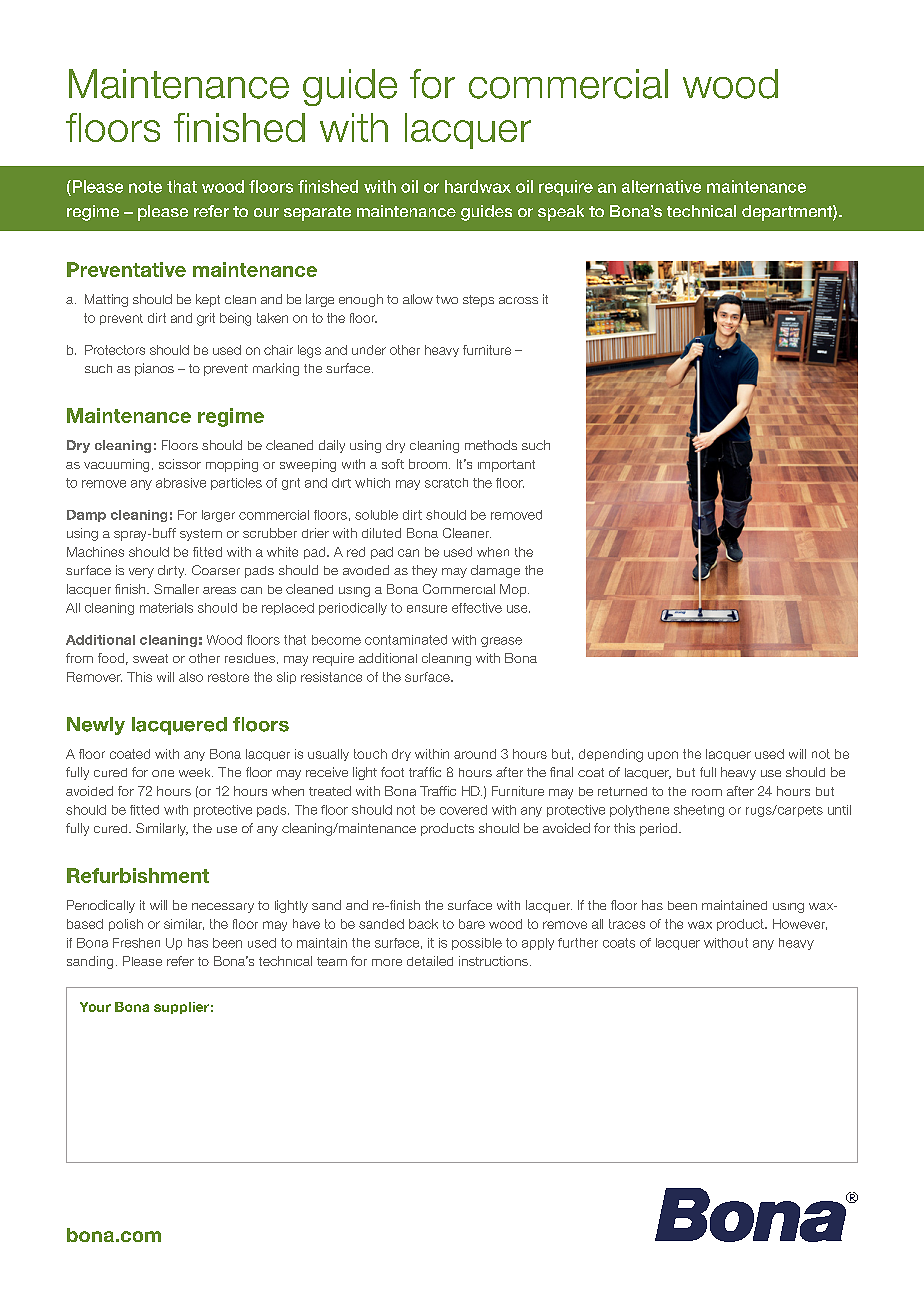 The image size is (924, 1308). Describe the element at coordinates (136, 943) in the image. I see `Freshen` at that location.
